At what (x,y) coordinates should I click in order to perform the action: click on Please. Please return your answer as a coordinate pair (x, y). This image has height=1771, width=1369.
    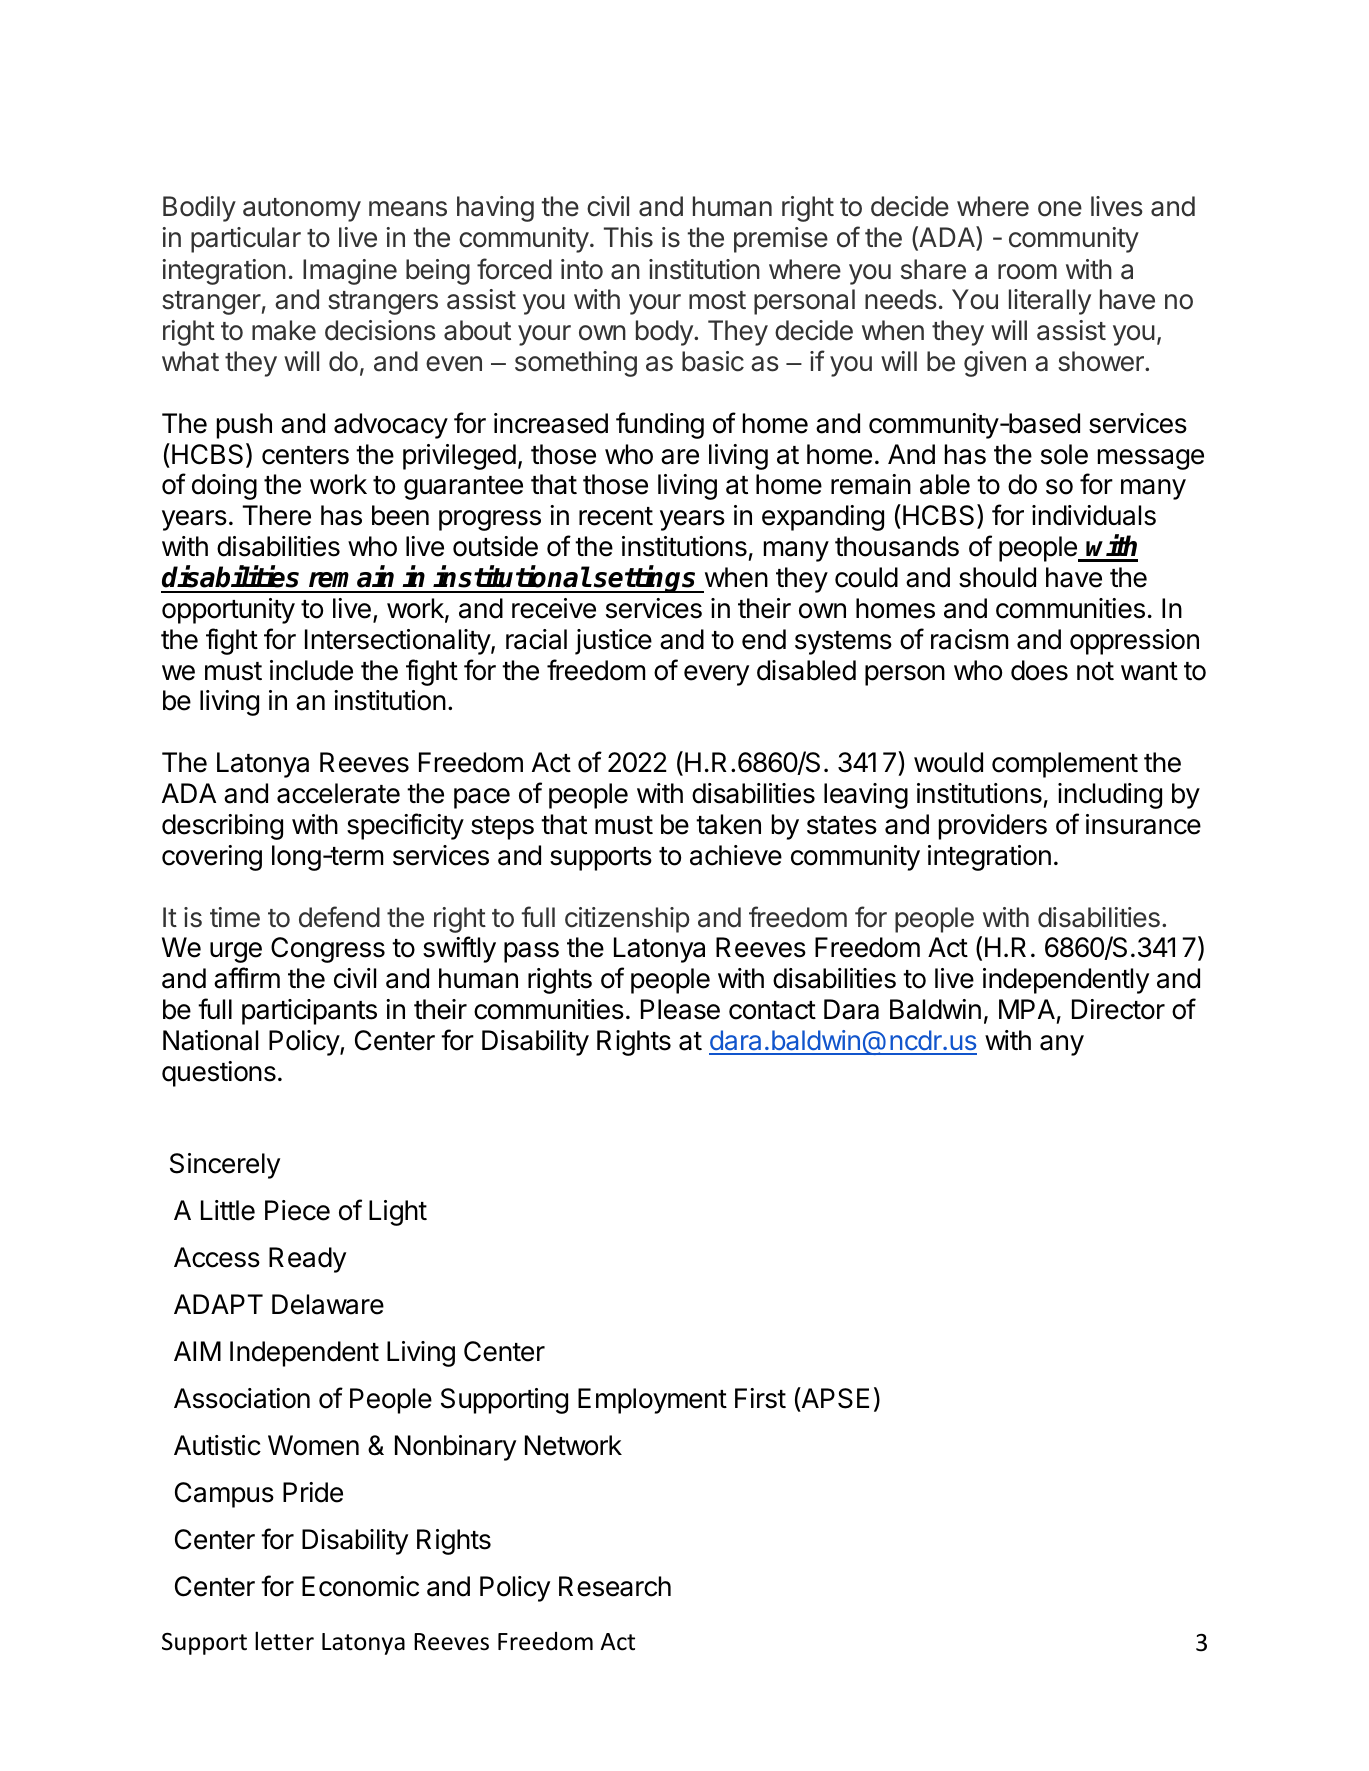
    Looking at the image, I should click on (680, 1009).
